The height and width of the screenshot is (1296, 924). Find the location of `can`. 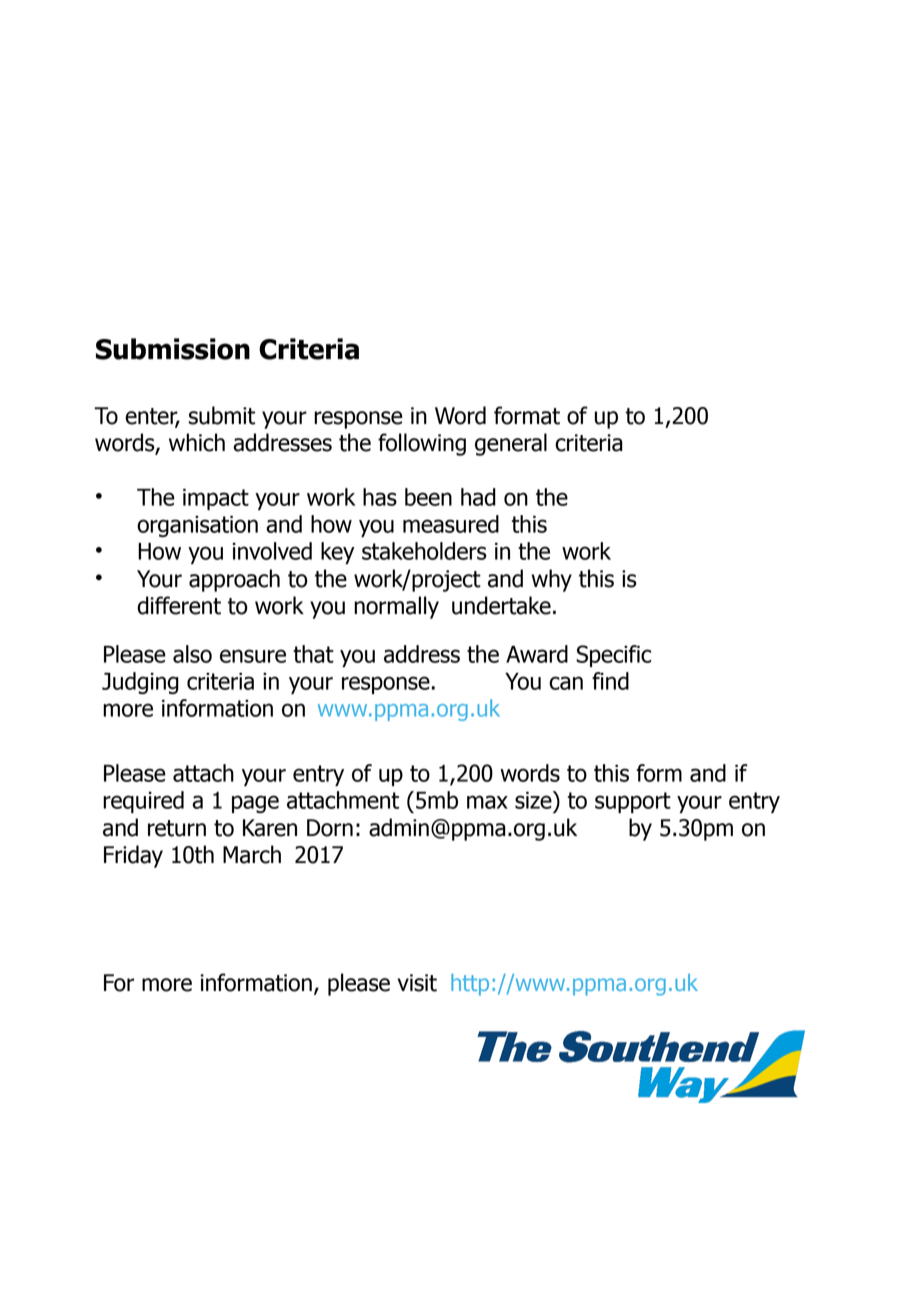

can is located at coordinates (566, 683).
